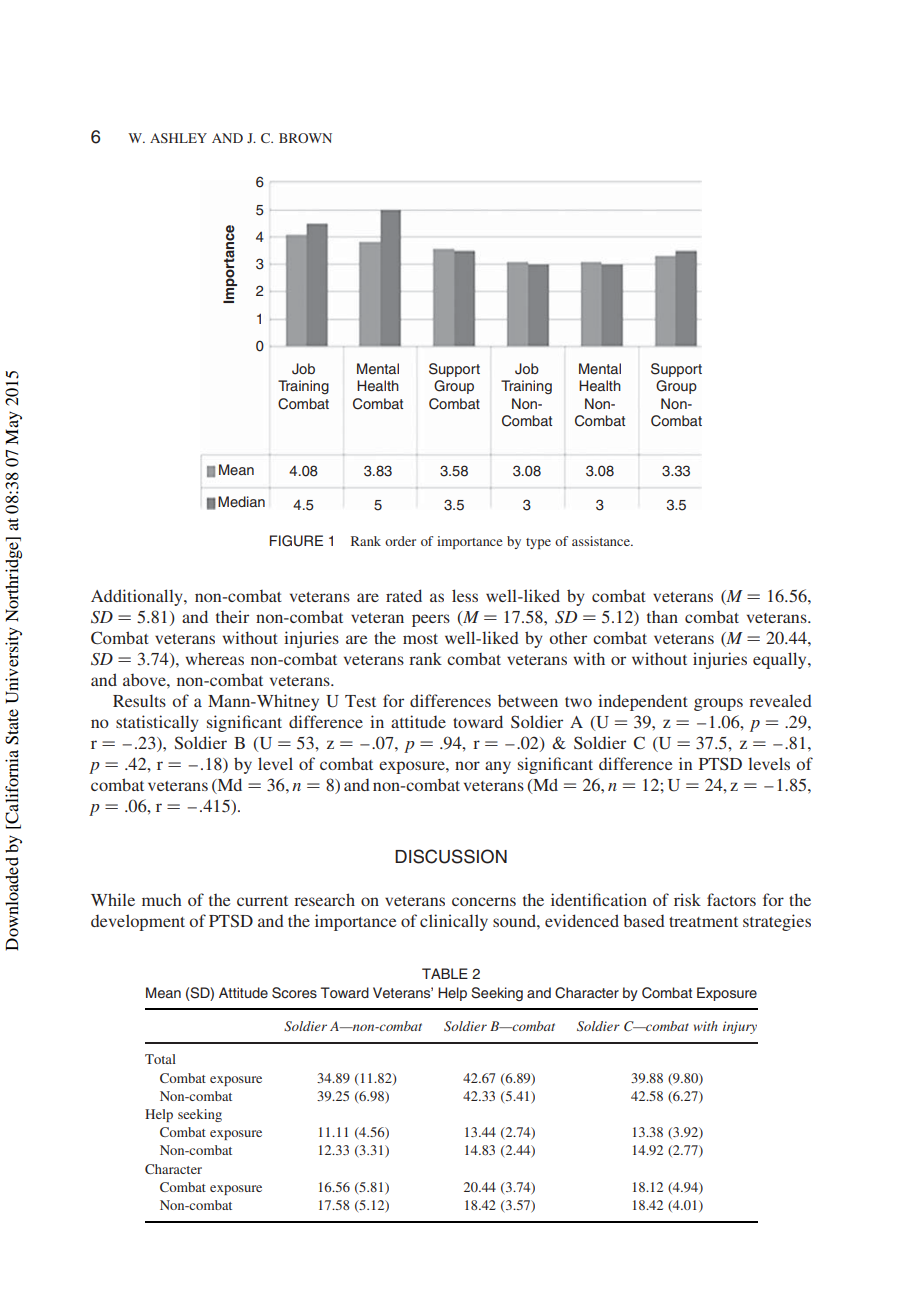 The width and height of the document is (921, 1316). I want to click on less, so click(465, 595).
